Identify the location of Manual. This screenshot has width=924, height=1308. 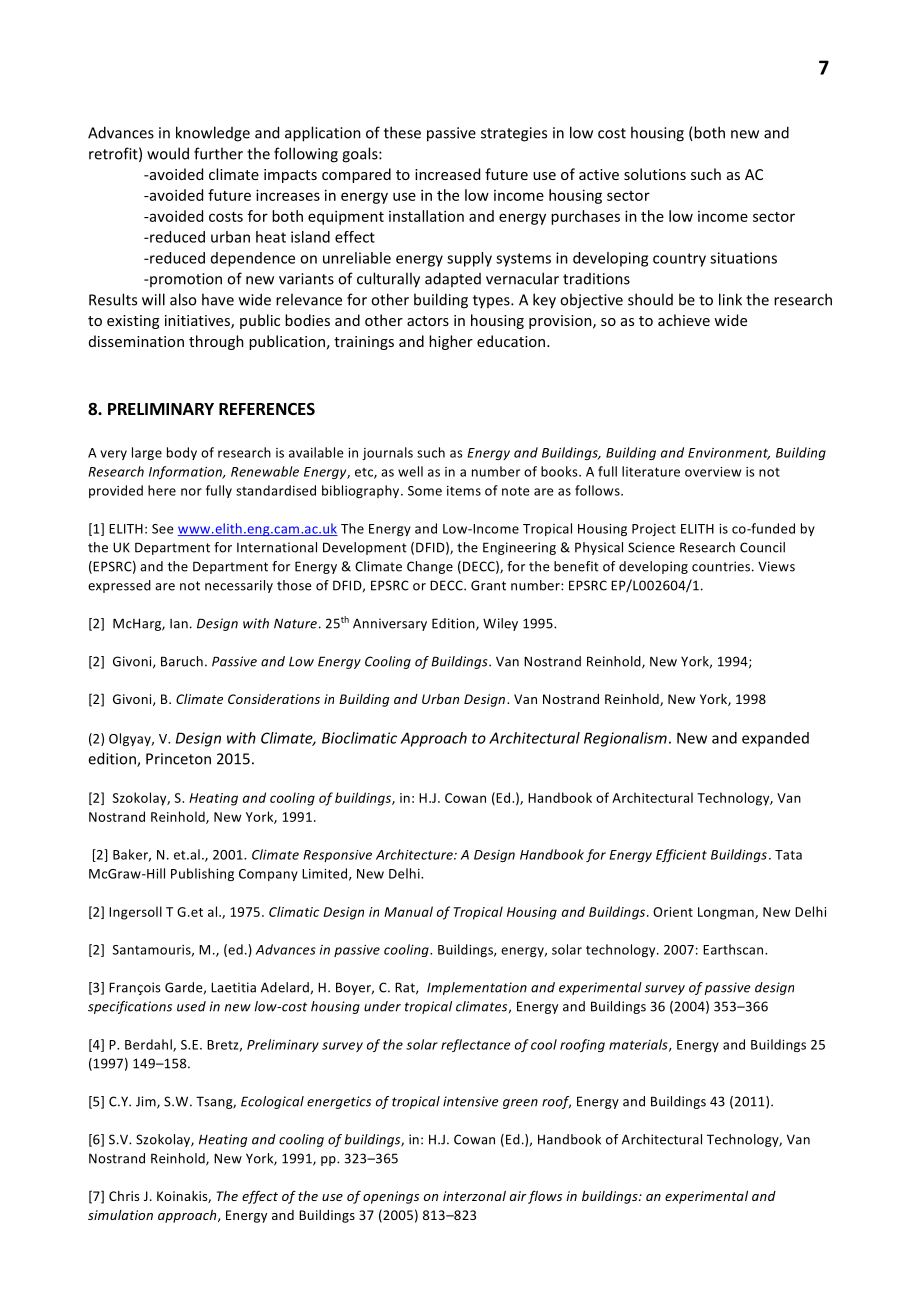
(408, 911).
